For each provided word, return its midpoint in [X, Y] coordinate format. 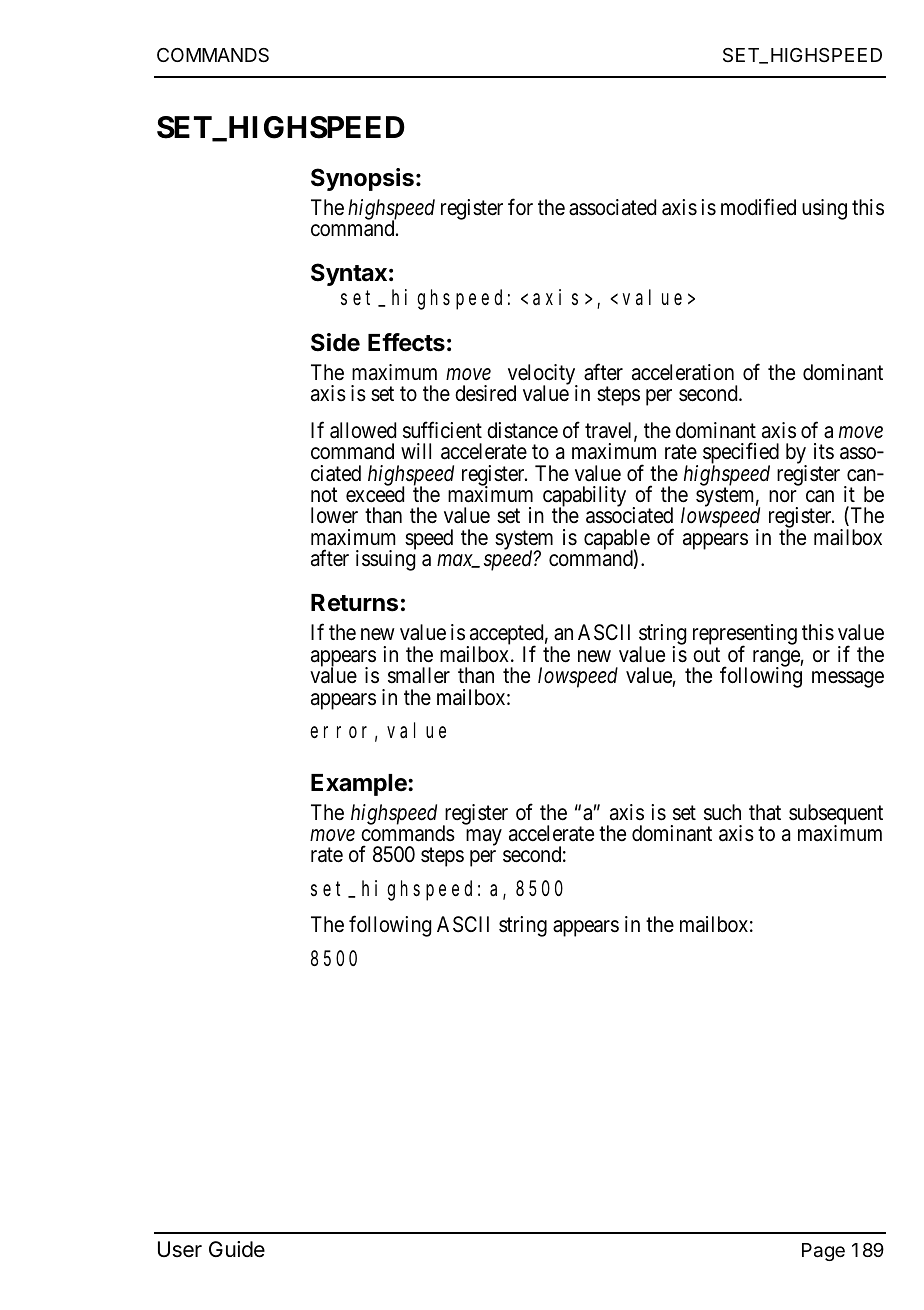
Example [360, 785]
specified [741, 455]
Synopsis [362, 179]
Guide [237, 1249]
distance [522, 430]
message [848, 679]
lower [334, 515]
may [484, 837]
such [722, 812]
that [765, 812]
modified [758, 207]
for [520, 206]
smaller [419, 675]
